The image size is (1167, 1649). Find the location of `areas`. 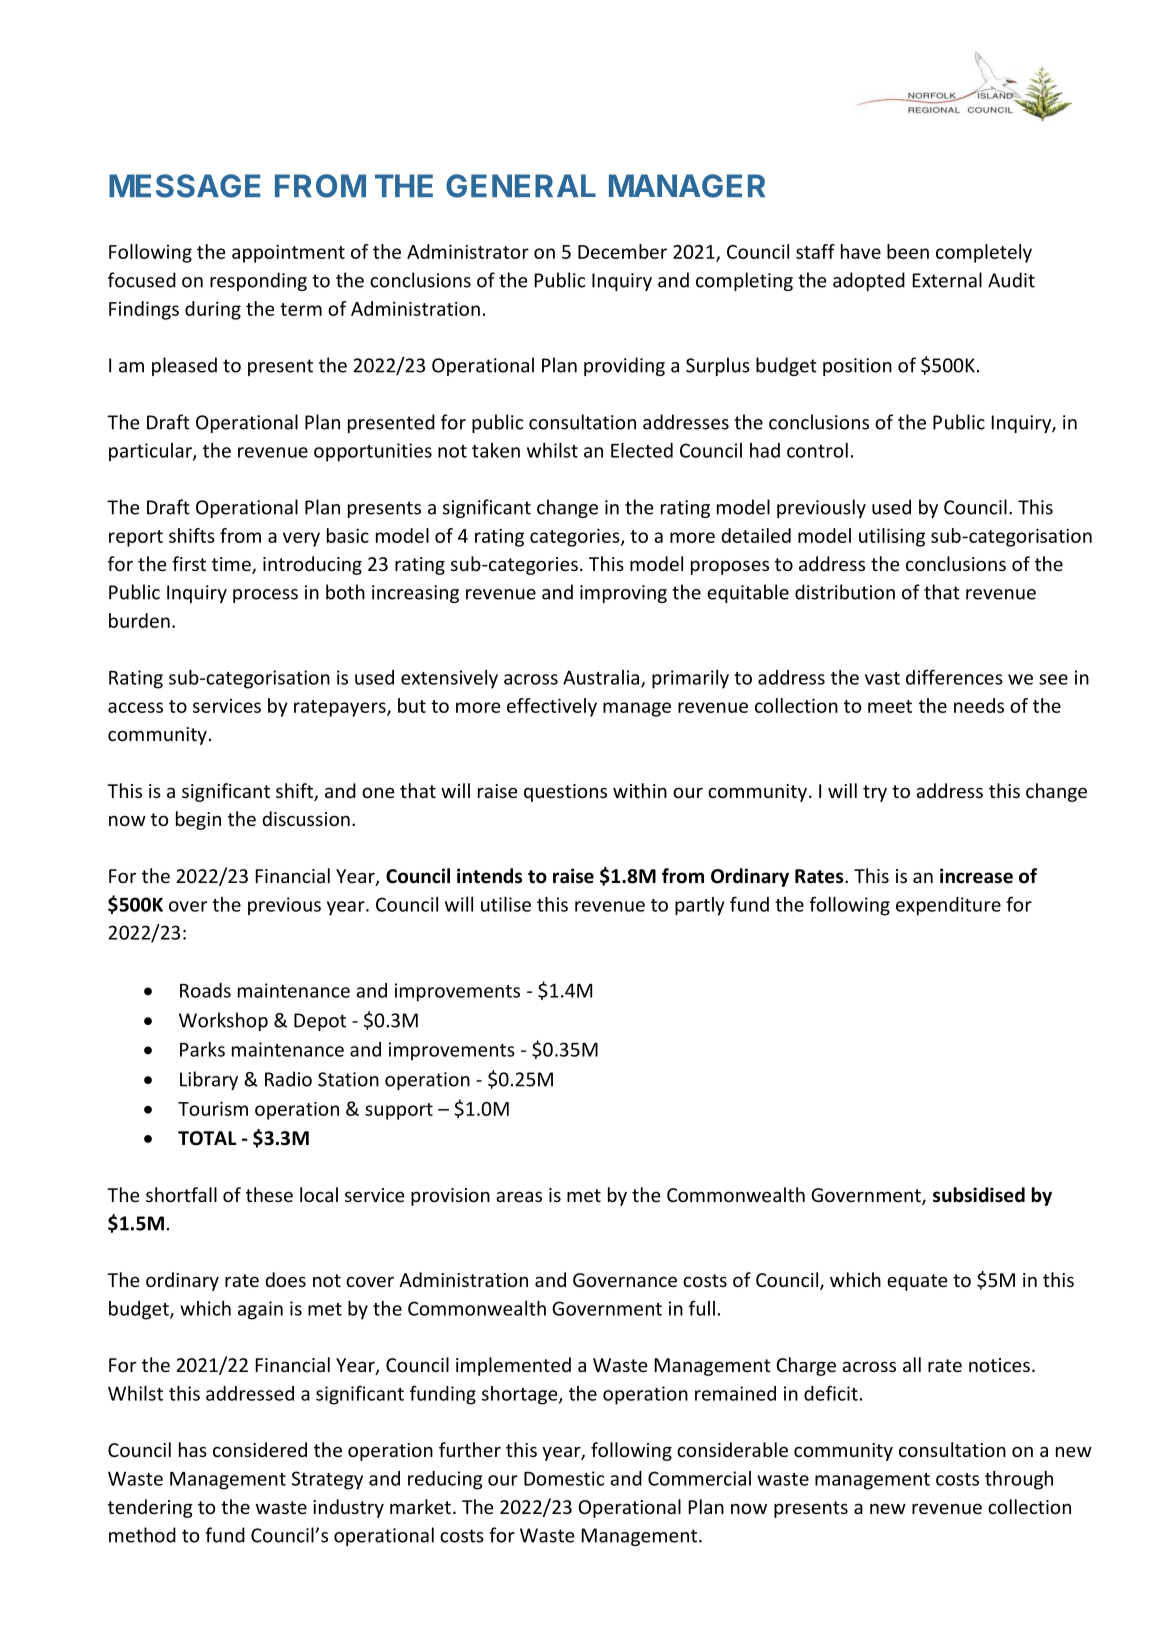

areas is located at coordinates (519, 1196).
